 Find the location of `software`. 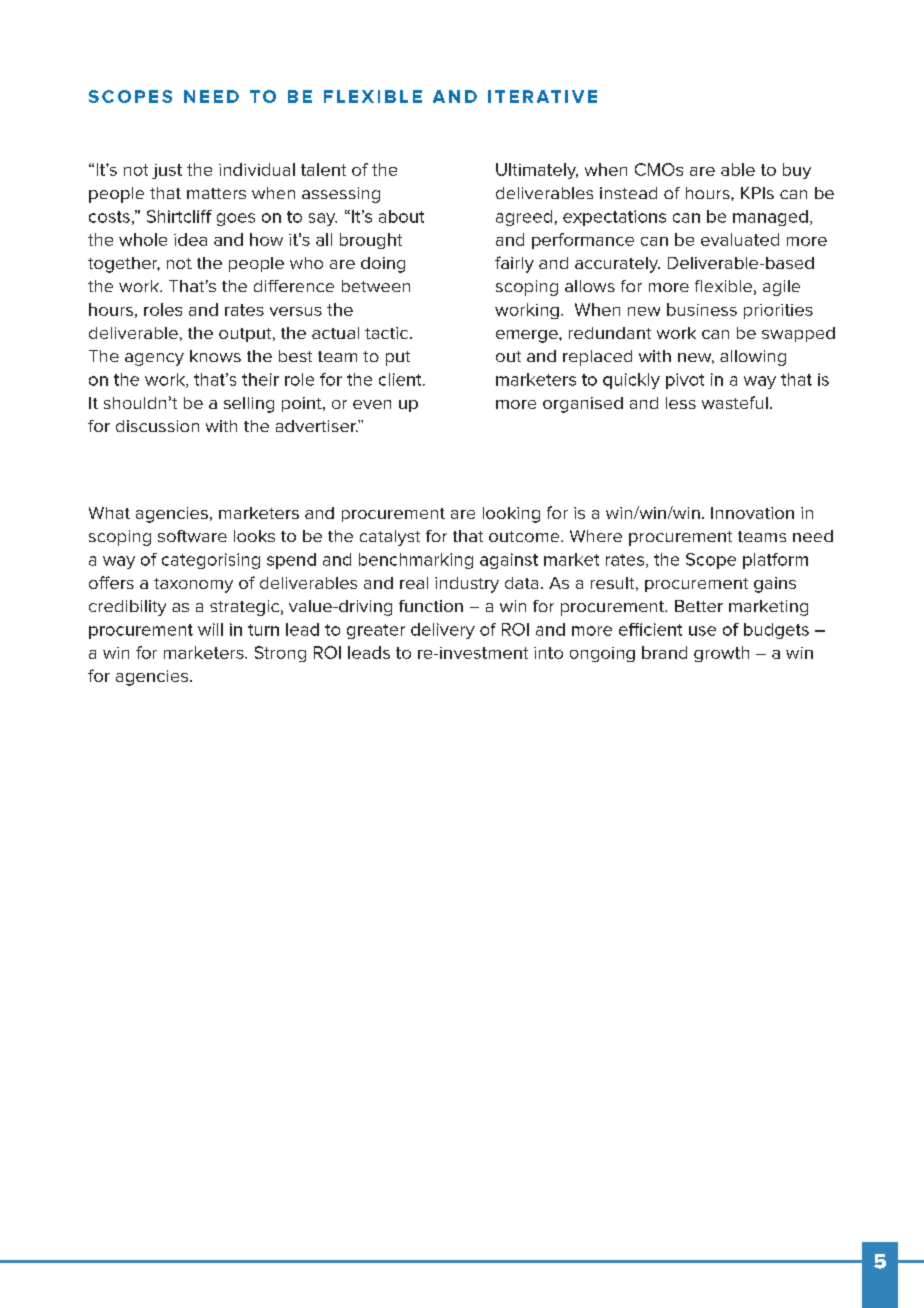

software is located at coordinates (192, 536).
